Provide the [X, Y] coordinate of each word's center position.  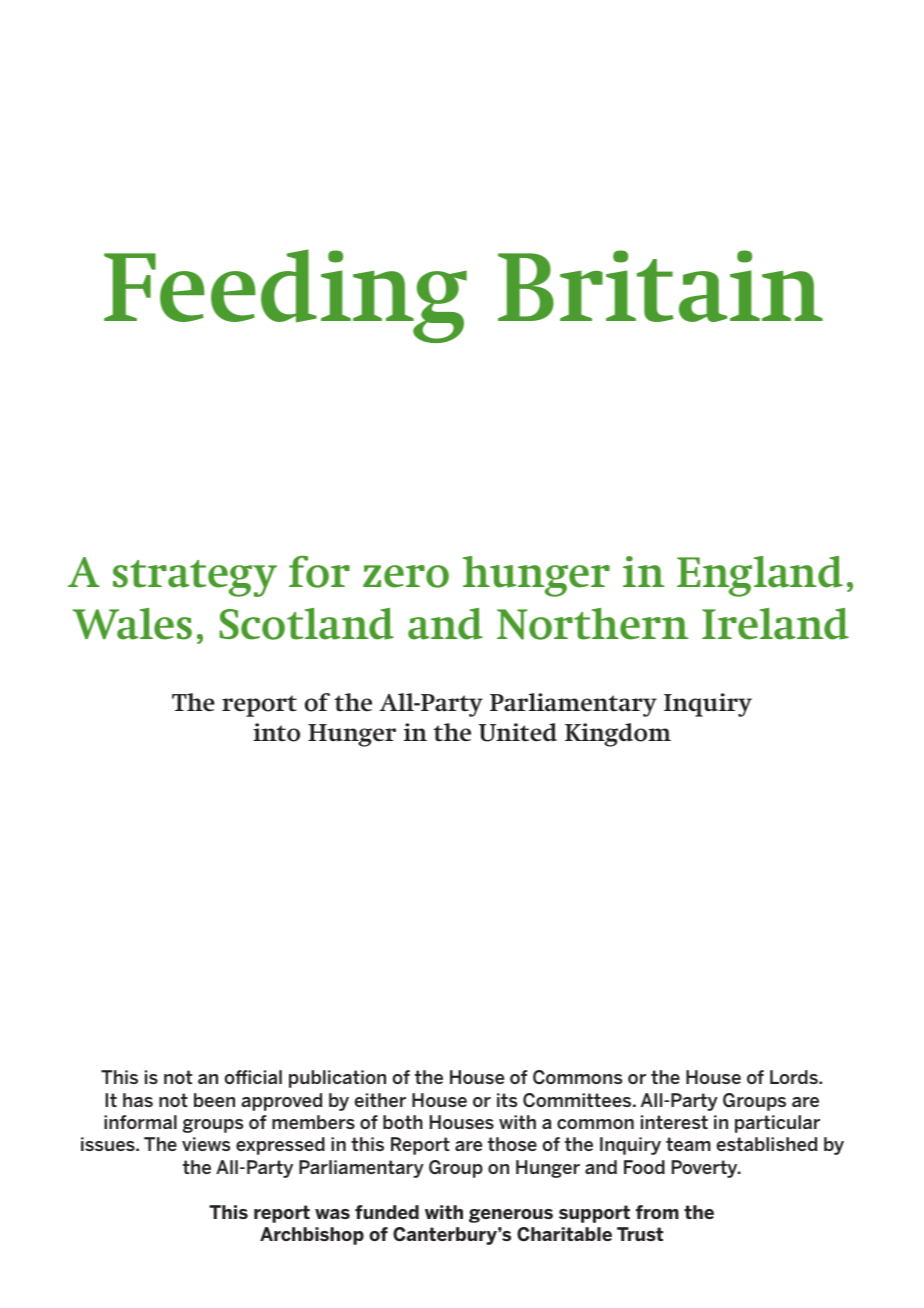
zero [406, 576]
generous [511, 1216]
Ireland [775, 624]
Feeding [285, 296]
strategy [195, 578]
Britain [660, 286]
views [206, 1144]
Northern [593, 624]
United [518, 732]
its [507, 1100]
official [253, 1077]
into [276, 732]
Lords [795, 1077]
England [760, 576]
